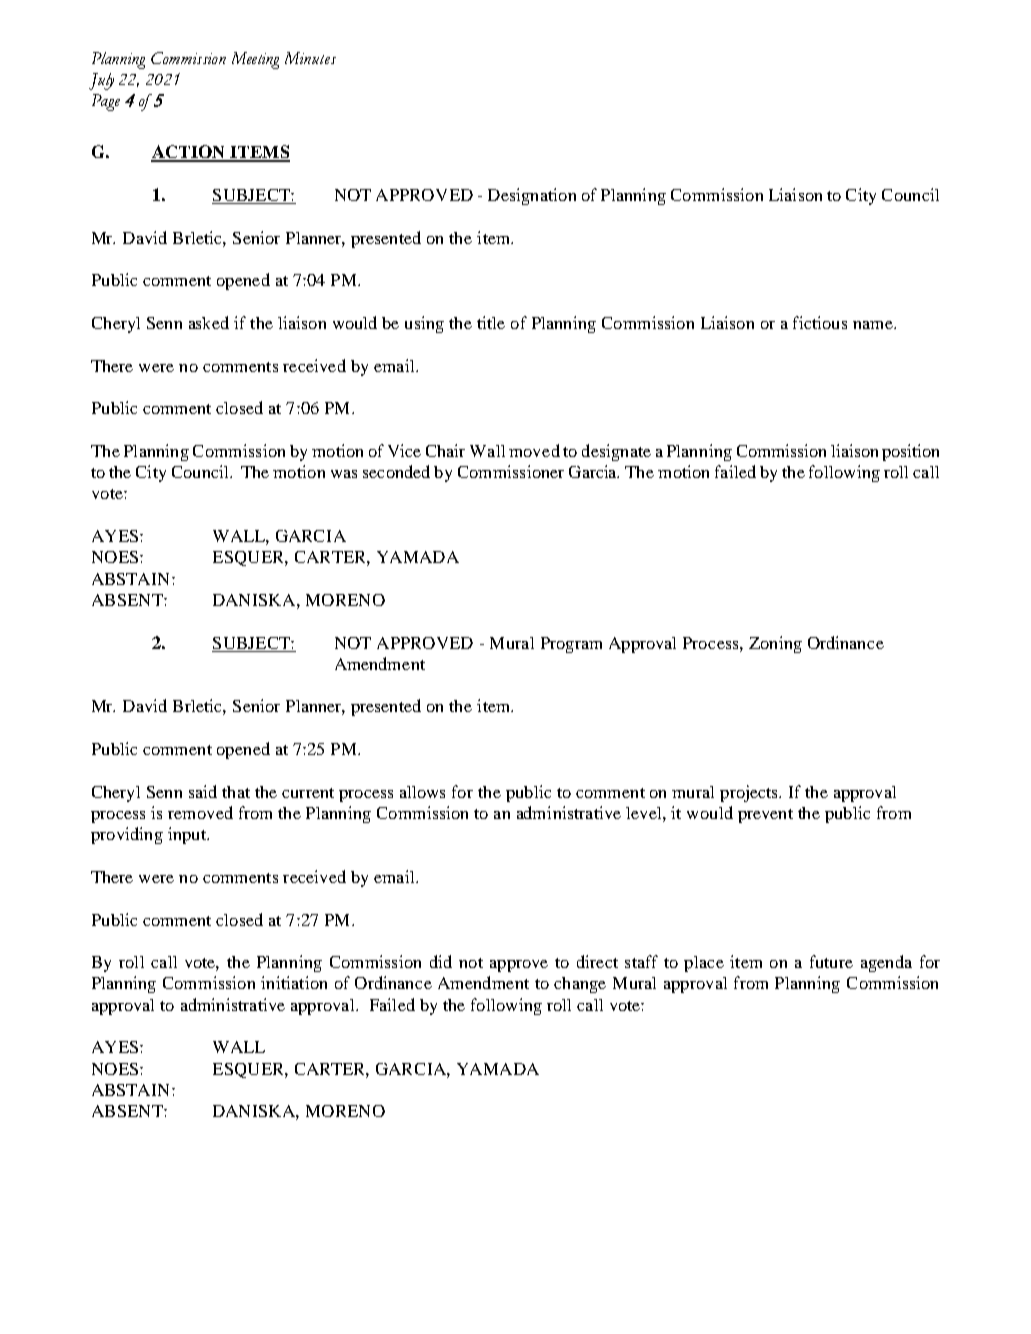  What do you see at coordinates (255, 60) in the document?
I see `Meeting` at bounding box center [255, 60].
